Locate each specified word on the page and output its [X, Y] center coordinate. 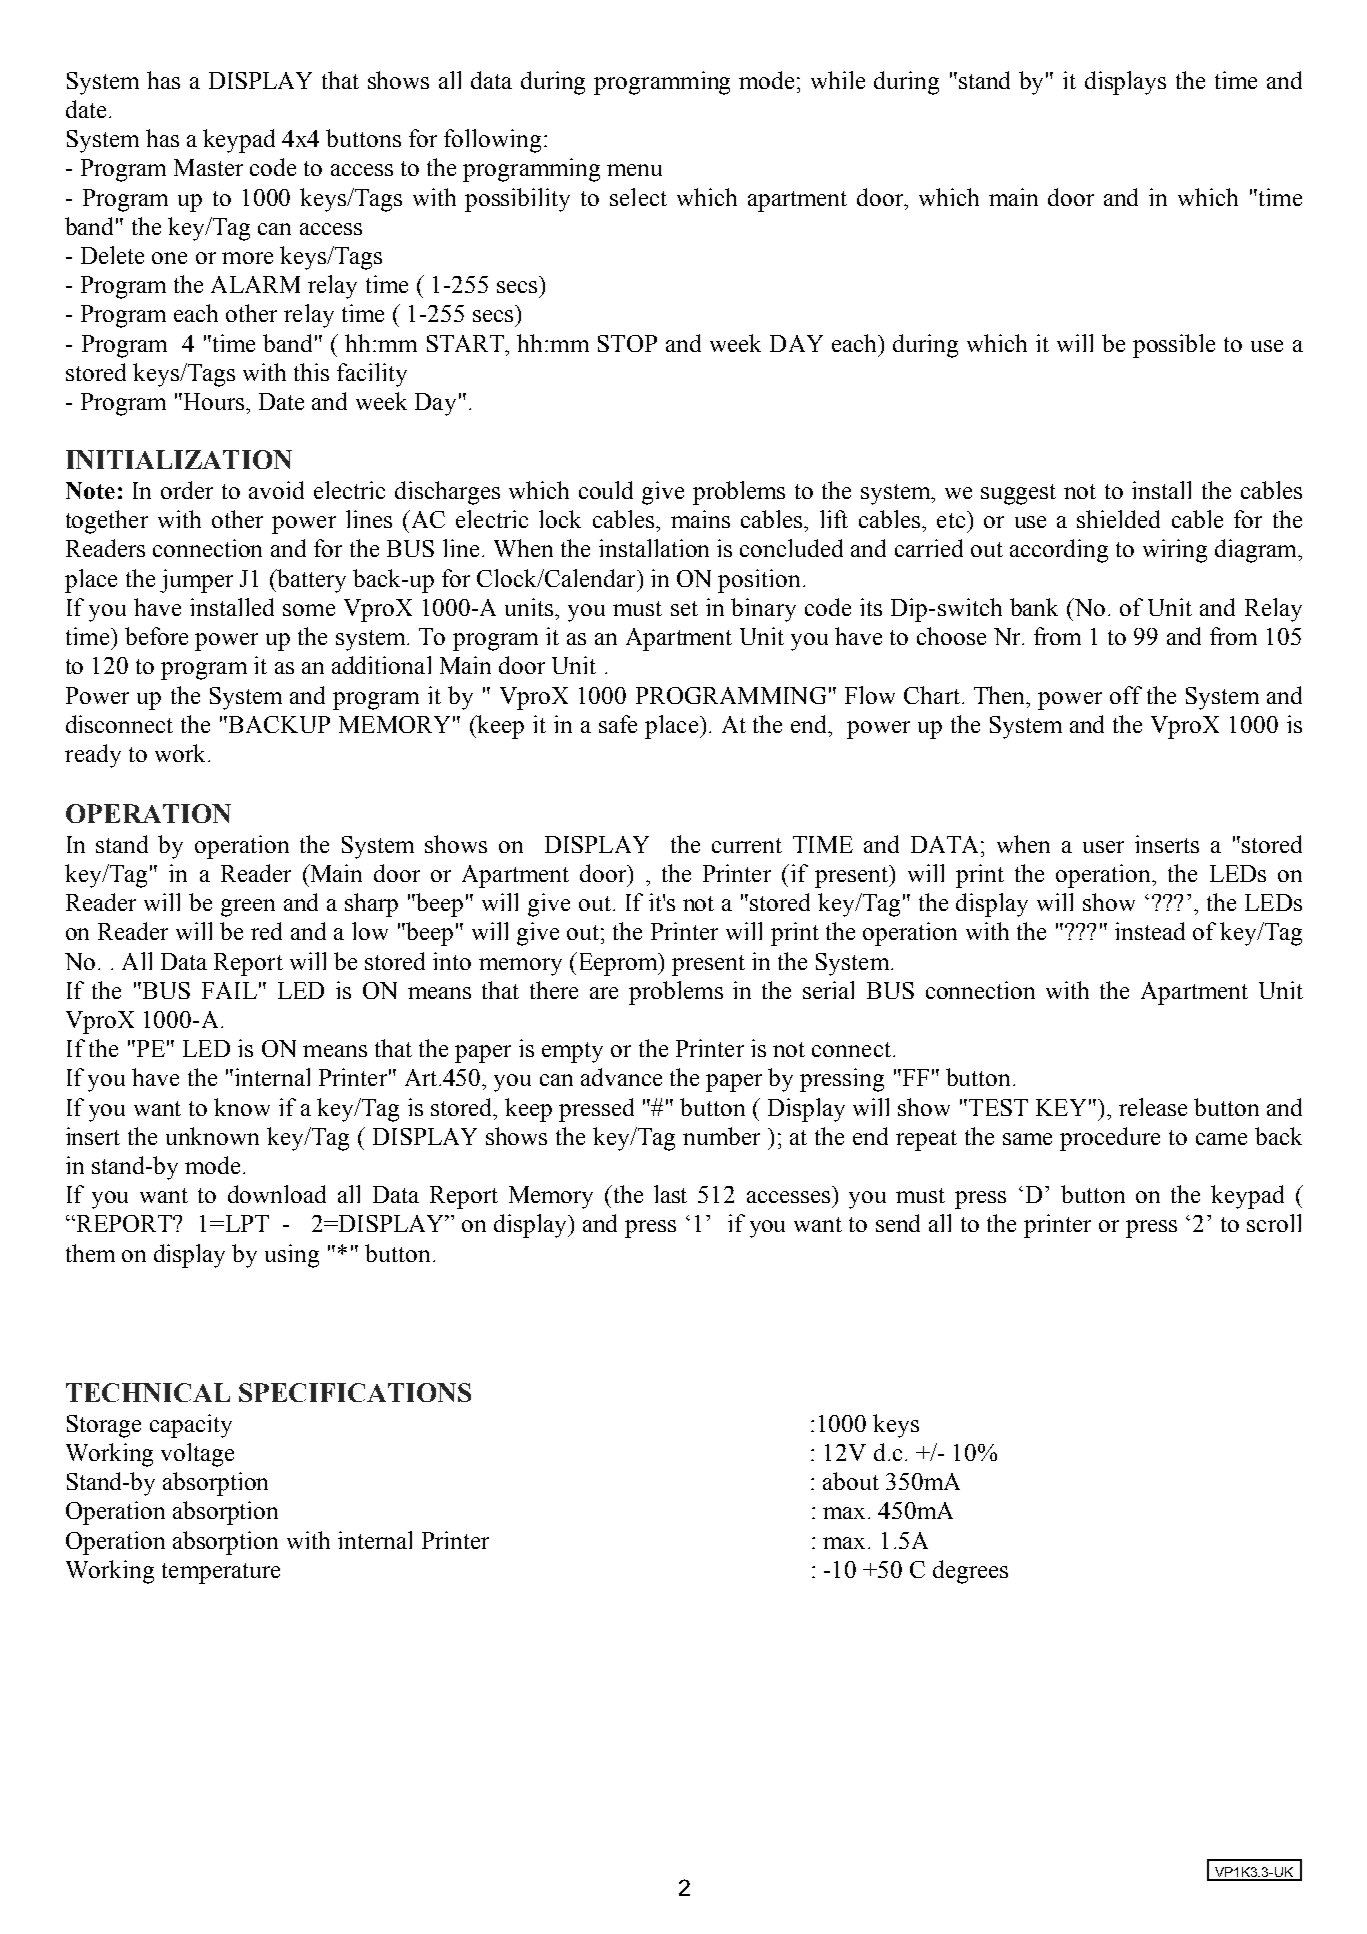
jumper [196, 581]
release [1153, 1107]
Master [208, 167]
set [684, 608]
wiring [1175, 551]
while [838, 80]
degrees [970, 1572]
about [851, 1481]
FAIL [229, 990]
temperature [221, 1573]
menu [634, 170]
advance [621, 1077]
